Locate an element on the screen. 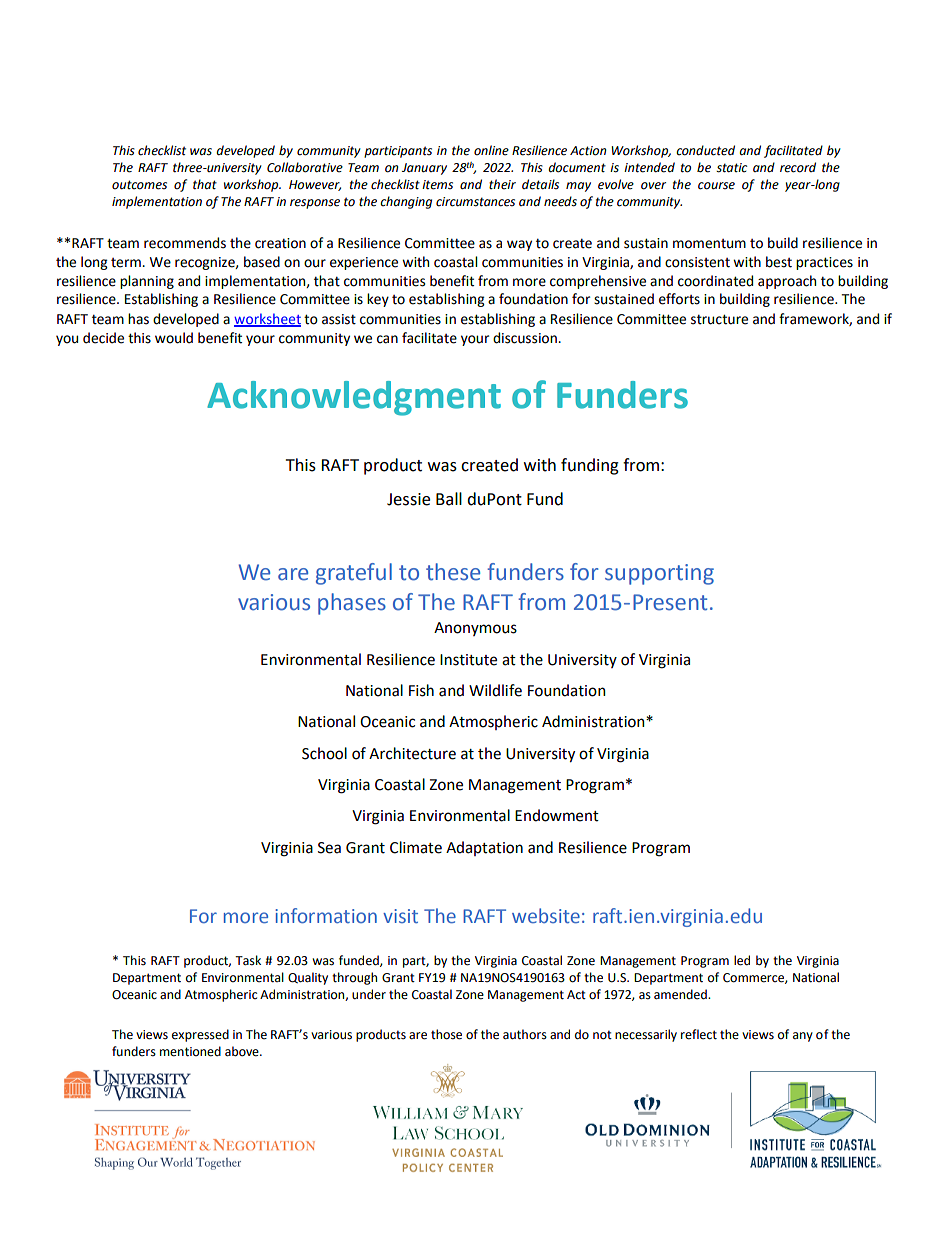  Ball is located at coordinates (449, 499).
